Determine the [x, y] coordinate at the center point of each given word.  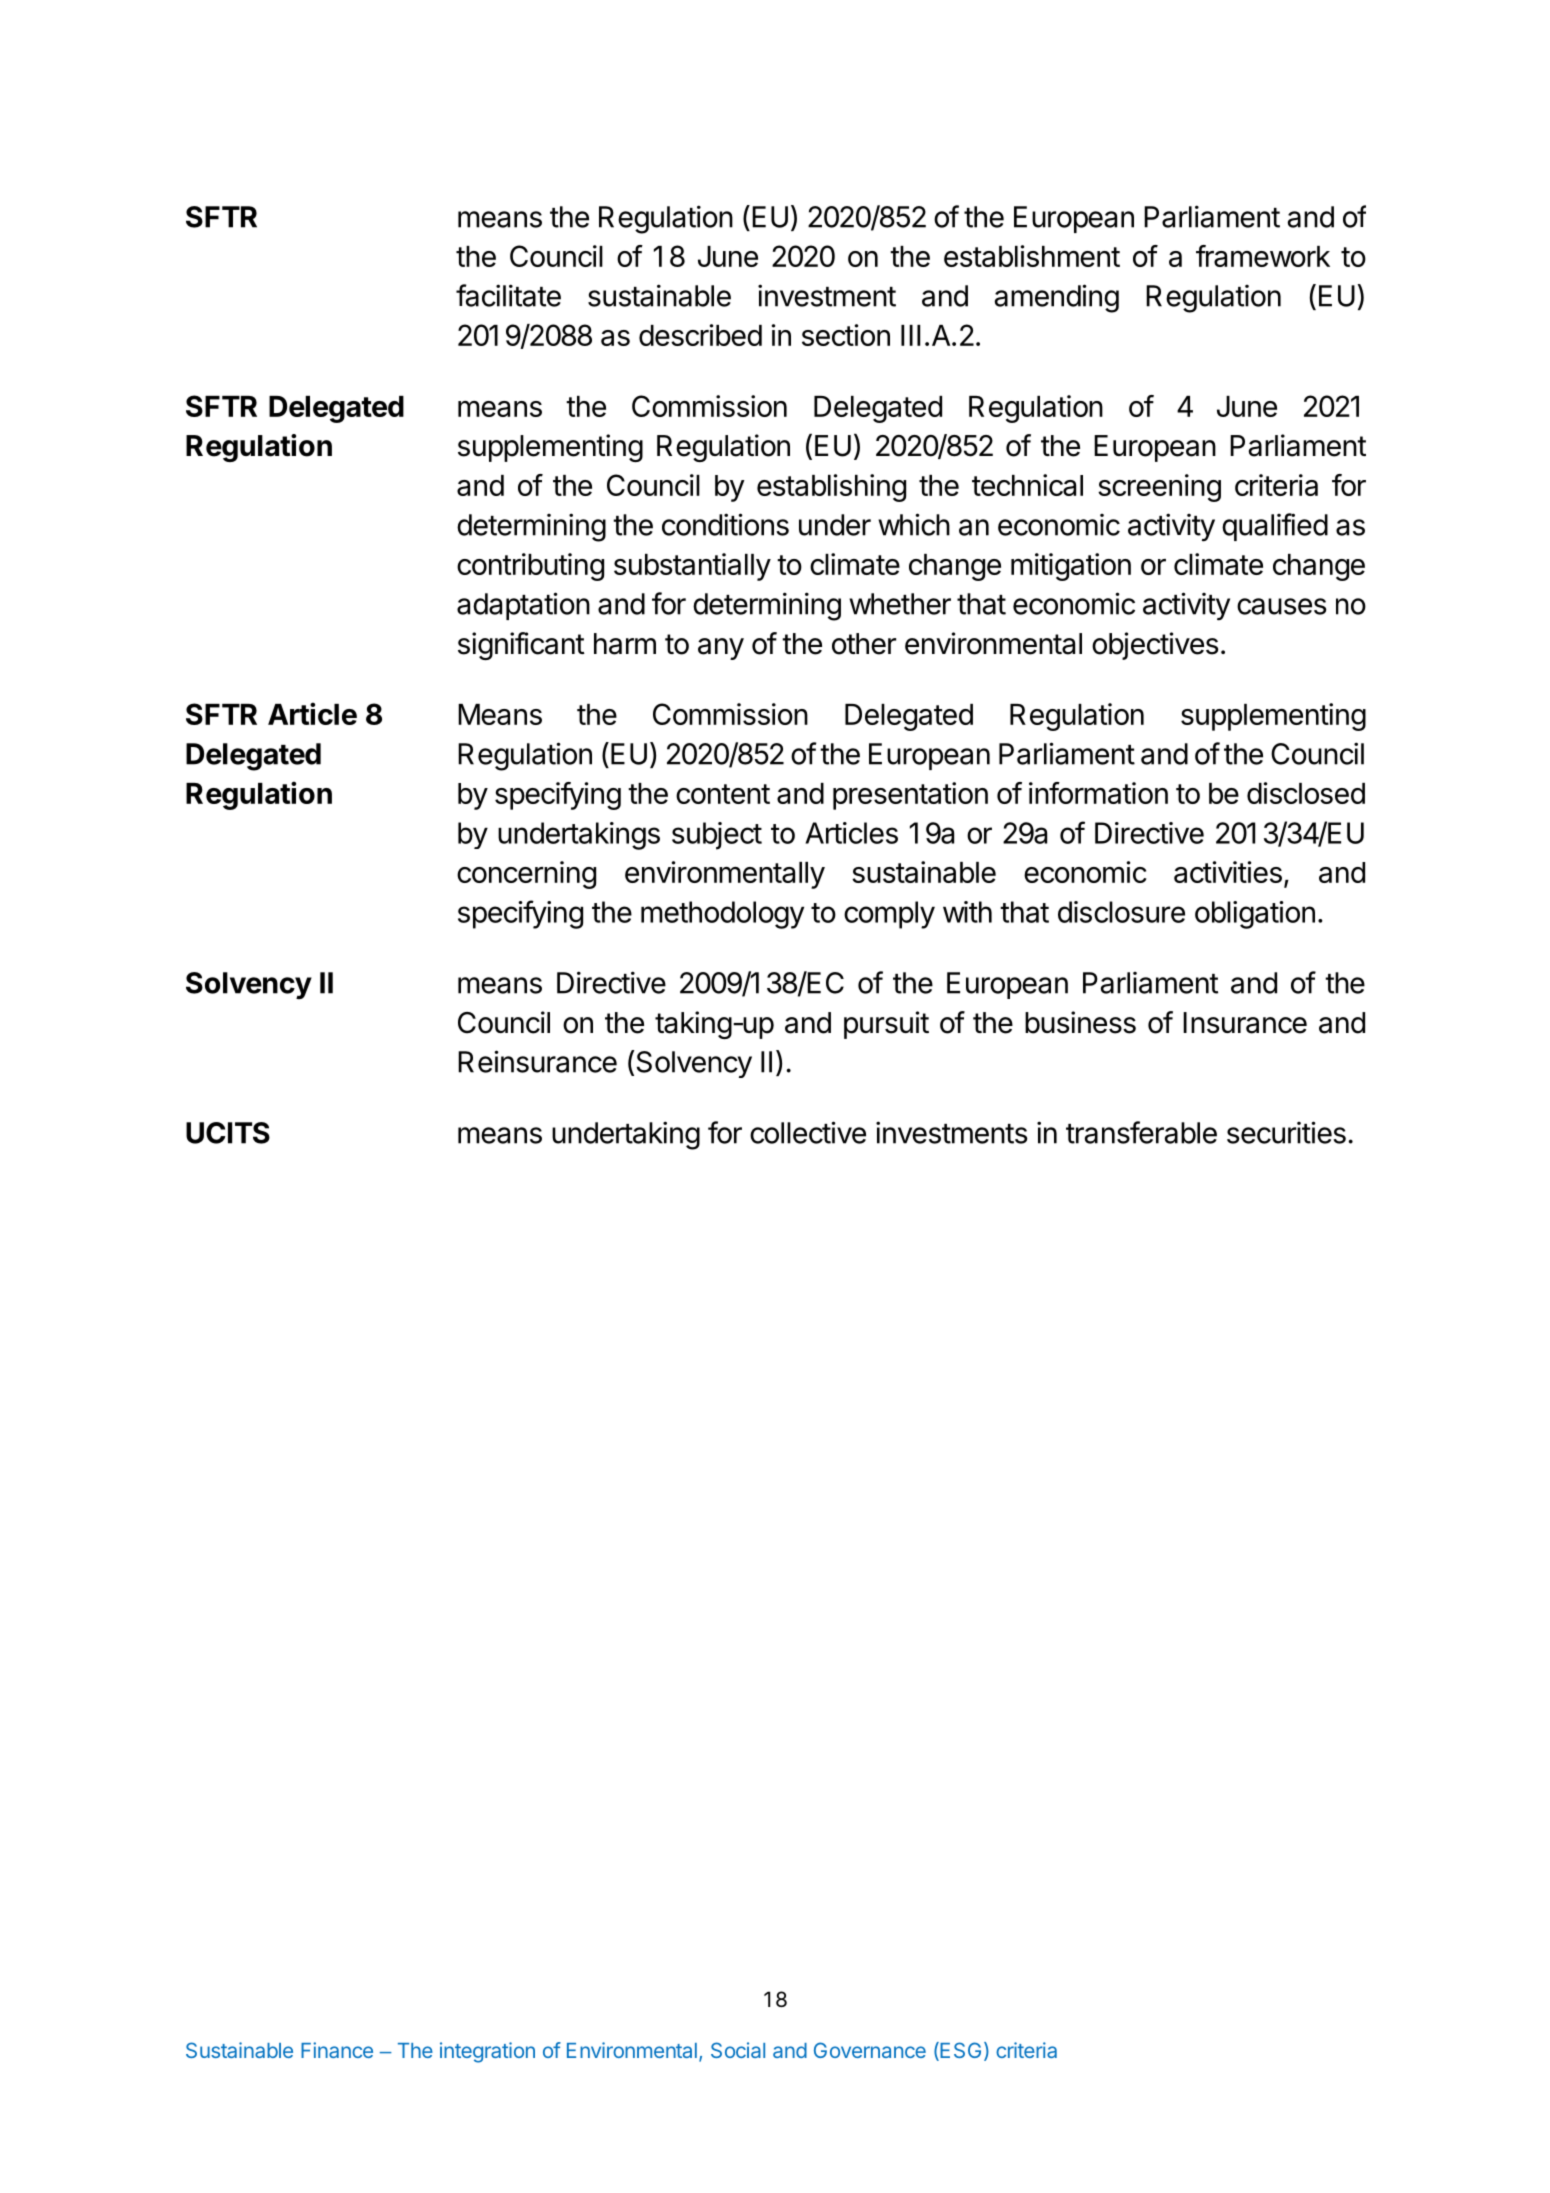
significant [521, 646]
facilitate [508, 295]
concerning [526, 875]
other [864, 644]
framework [1263, 256]
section [846, 335]
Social [738, 2050]
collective [808, 1132]
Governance [870, 2050]
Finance [337, 2050]
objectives [1155, 646]
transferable [1141, 1132]
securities [1286, 1132]
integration [487, 2052]
